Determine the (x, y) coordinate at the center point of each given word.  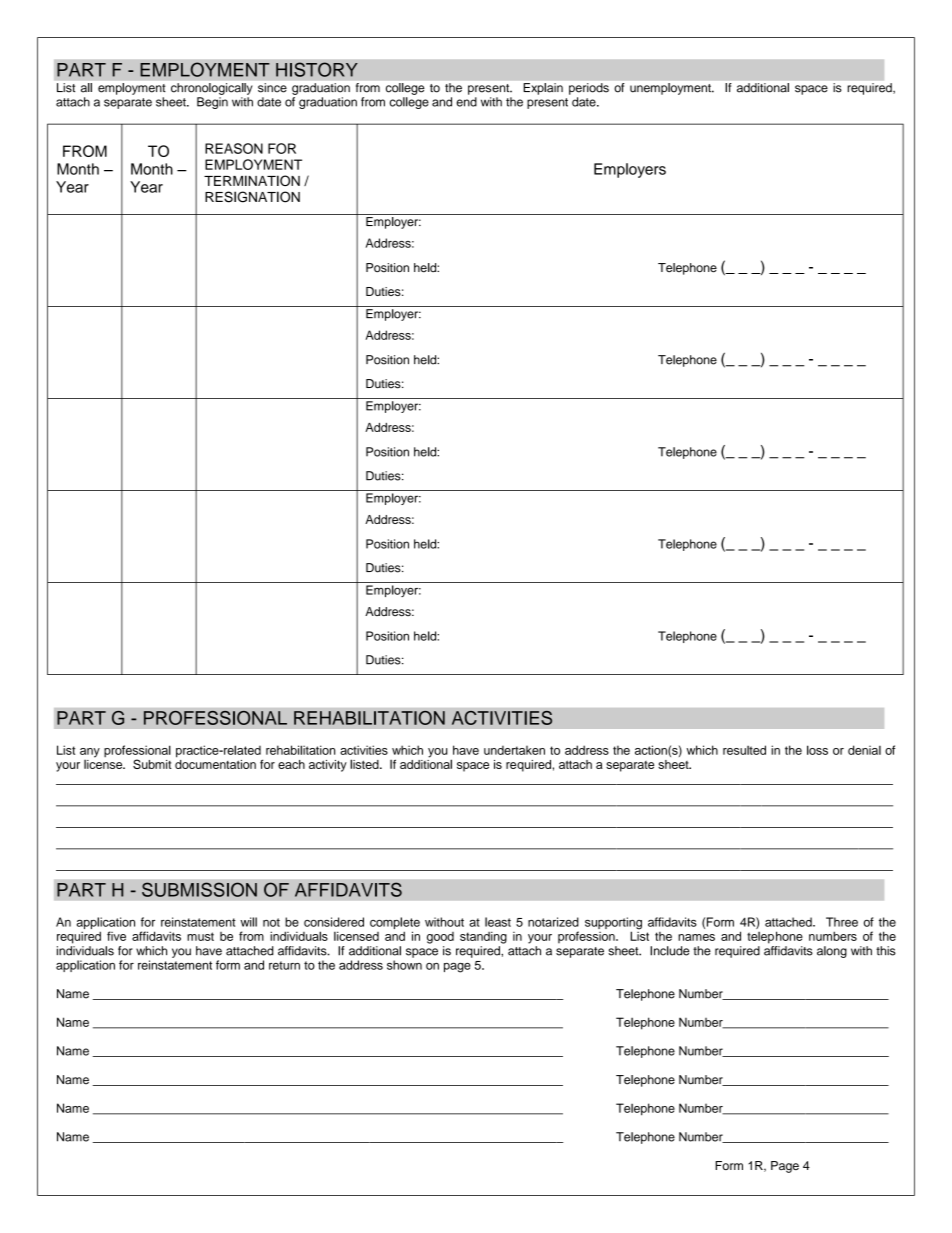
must (200, 936)
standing (483, 937)
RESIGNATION (252, 197)
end (466, 102)
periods (589, 89)
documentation (215, 763)
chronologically (211, 89)
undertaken (514, 750)
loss (817, 750)
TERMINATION (252, 180)
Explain (543, 89)
